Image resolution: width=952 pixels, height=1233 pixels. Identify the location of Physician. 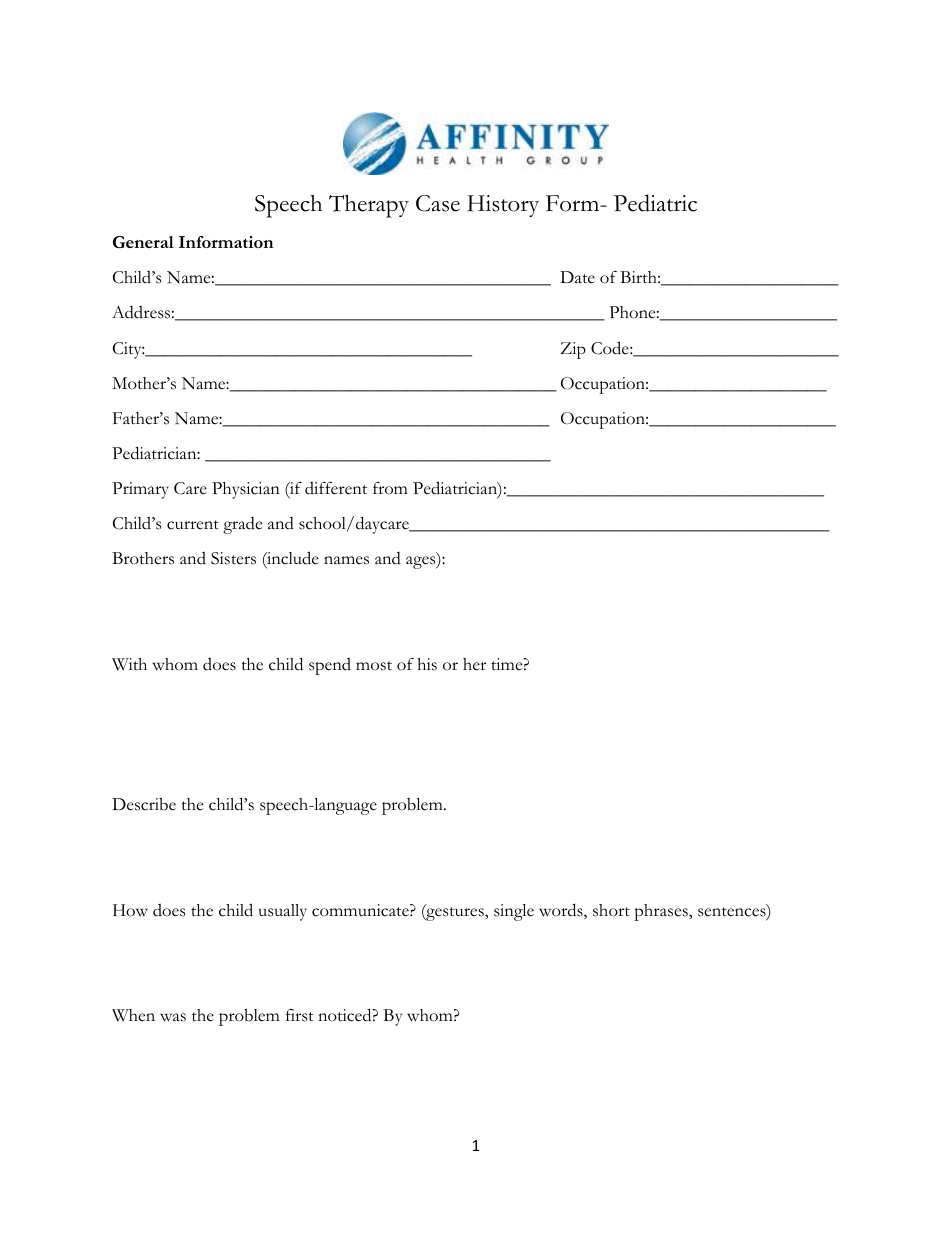
(246, 490).
